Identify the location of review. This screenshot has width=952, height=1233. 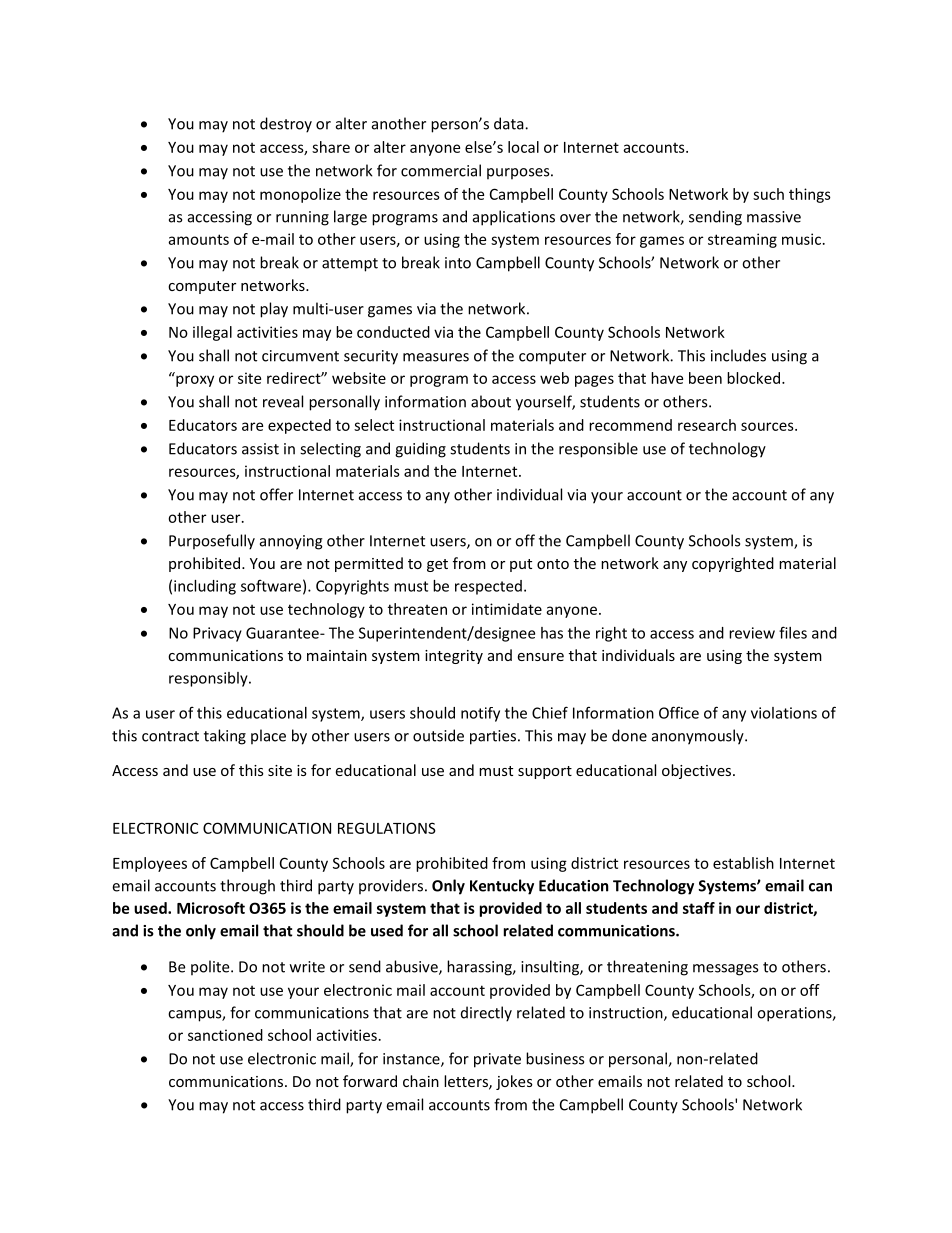
(752, 633).
